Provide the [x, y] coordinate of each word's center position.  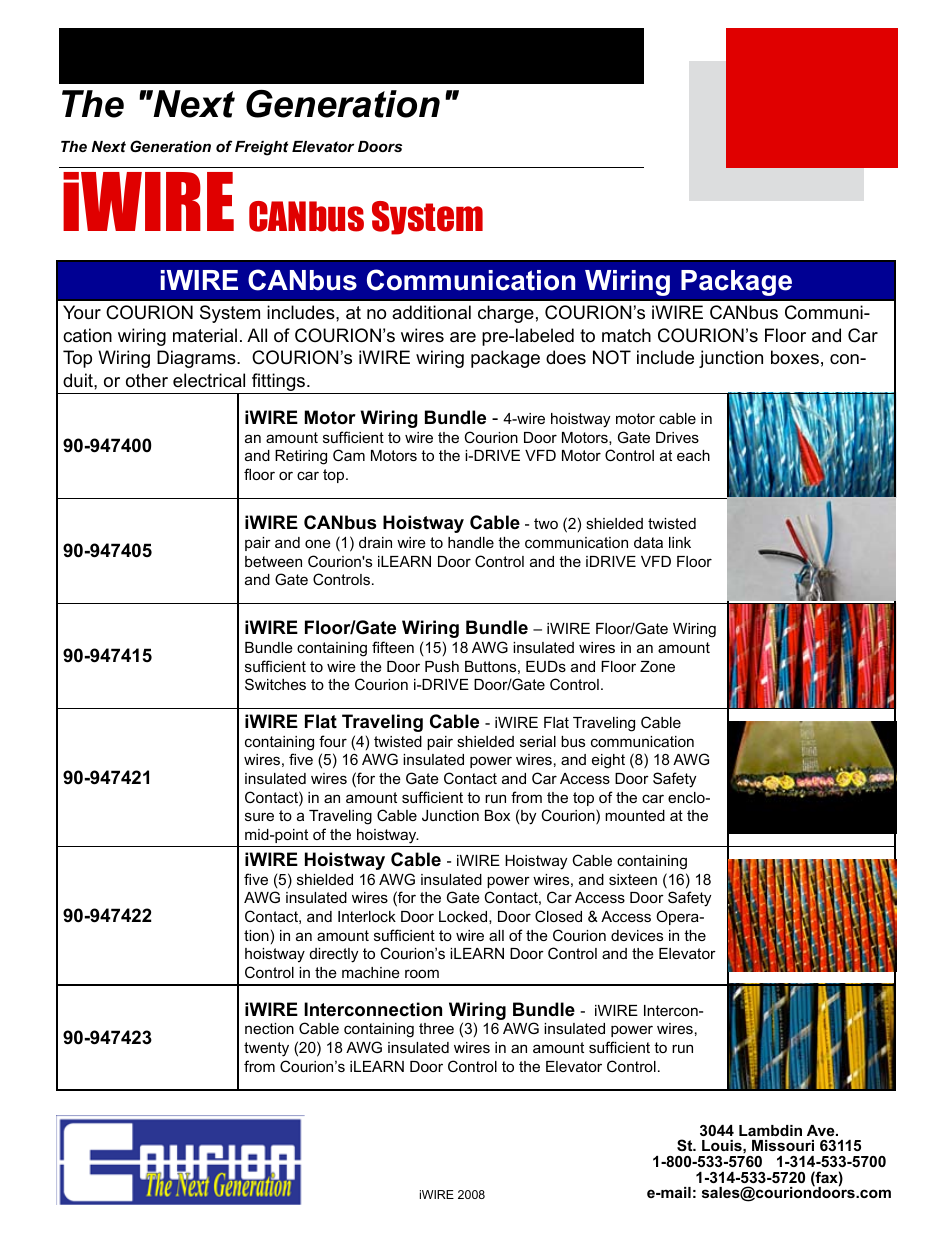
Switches [275, 684]
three [436, 1028]
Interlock [367, 916]
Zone [657, 666]
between [273, 561]
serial [538, 741]
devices [637, 935]
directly [334, 955]
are [463, 337]
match [626, 335]
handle [471, 542]
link [680, 542]
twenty [266, 1049]
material [205, 335]
